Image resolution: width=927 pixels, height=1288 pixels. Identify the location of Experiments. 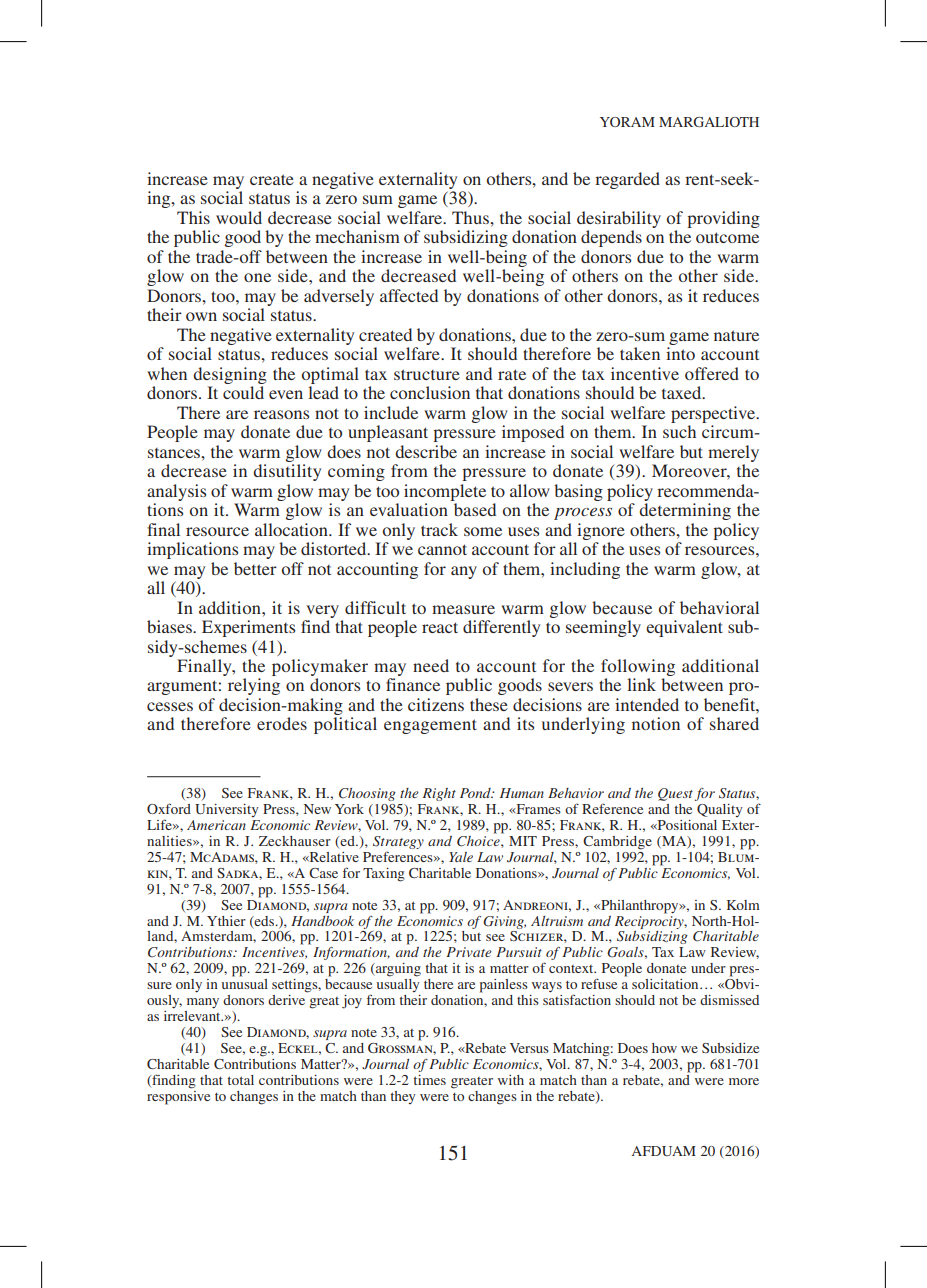
(248, 628).
